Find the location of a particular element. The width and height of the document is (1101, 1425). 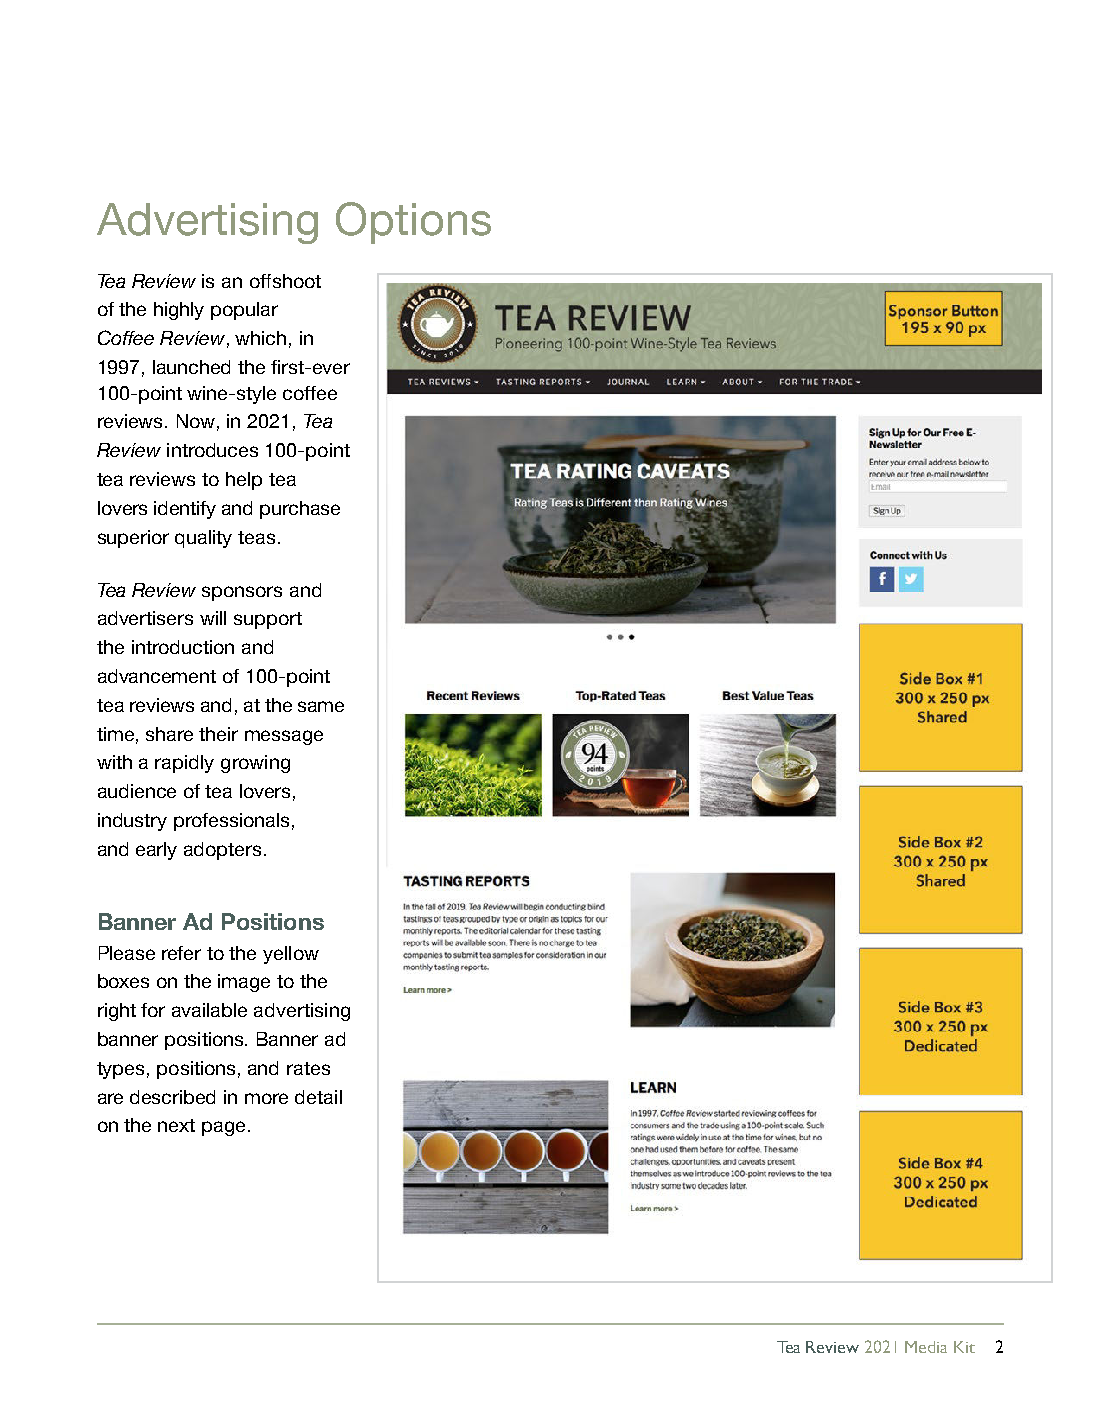

which is located at coordinates (260, 338).
